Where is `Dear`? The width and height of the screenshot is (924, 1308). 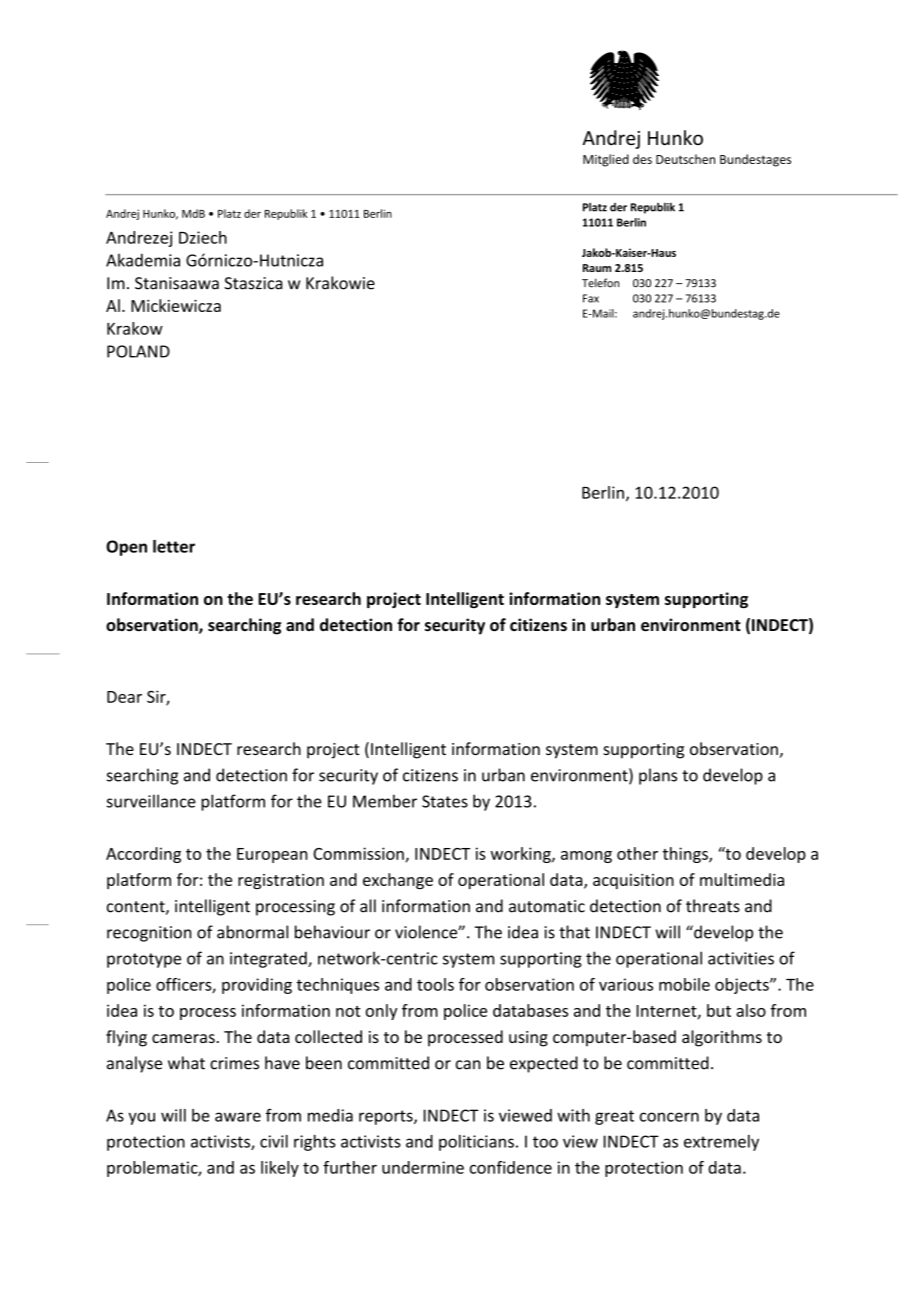
Dear is located at coordinates (124, 697).
